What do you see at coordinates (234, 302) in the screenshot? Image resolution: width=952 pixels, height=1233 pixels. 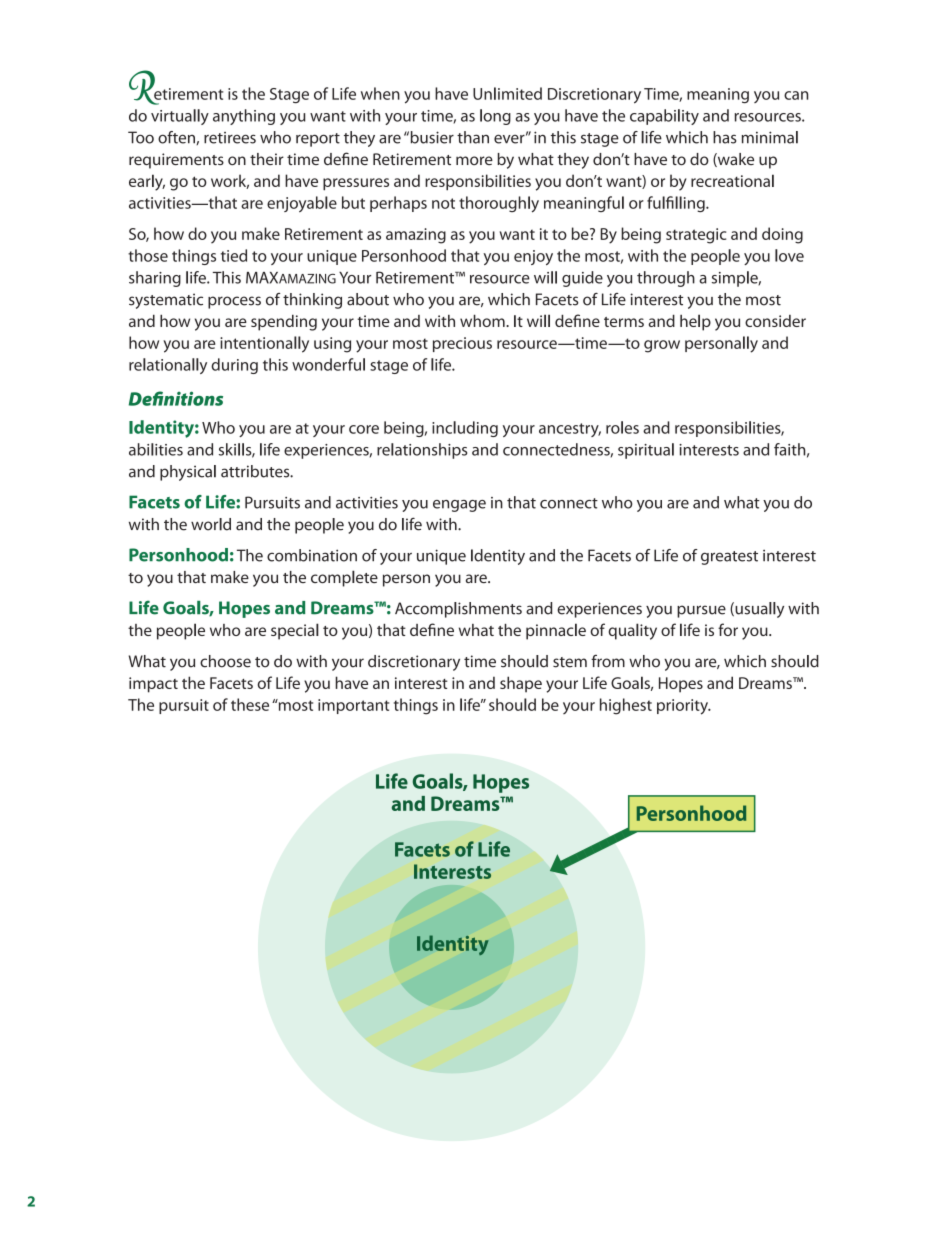 I see `process` at bounding box center [234, 302].
